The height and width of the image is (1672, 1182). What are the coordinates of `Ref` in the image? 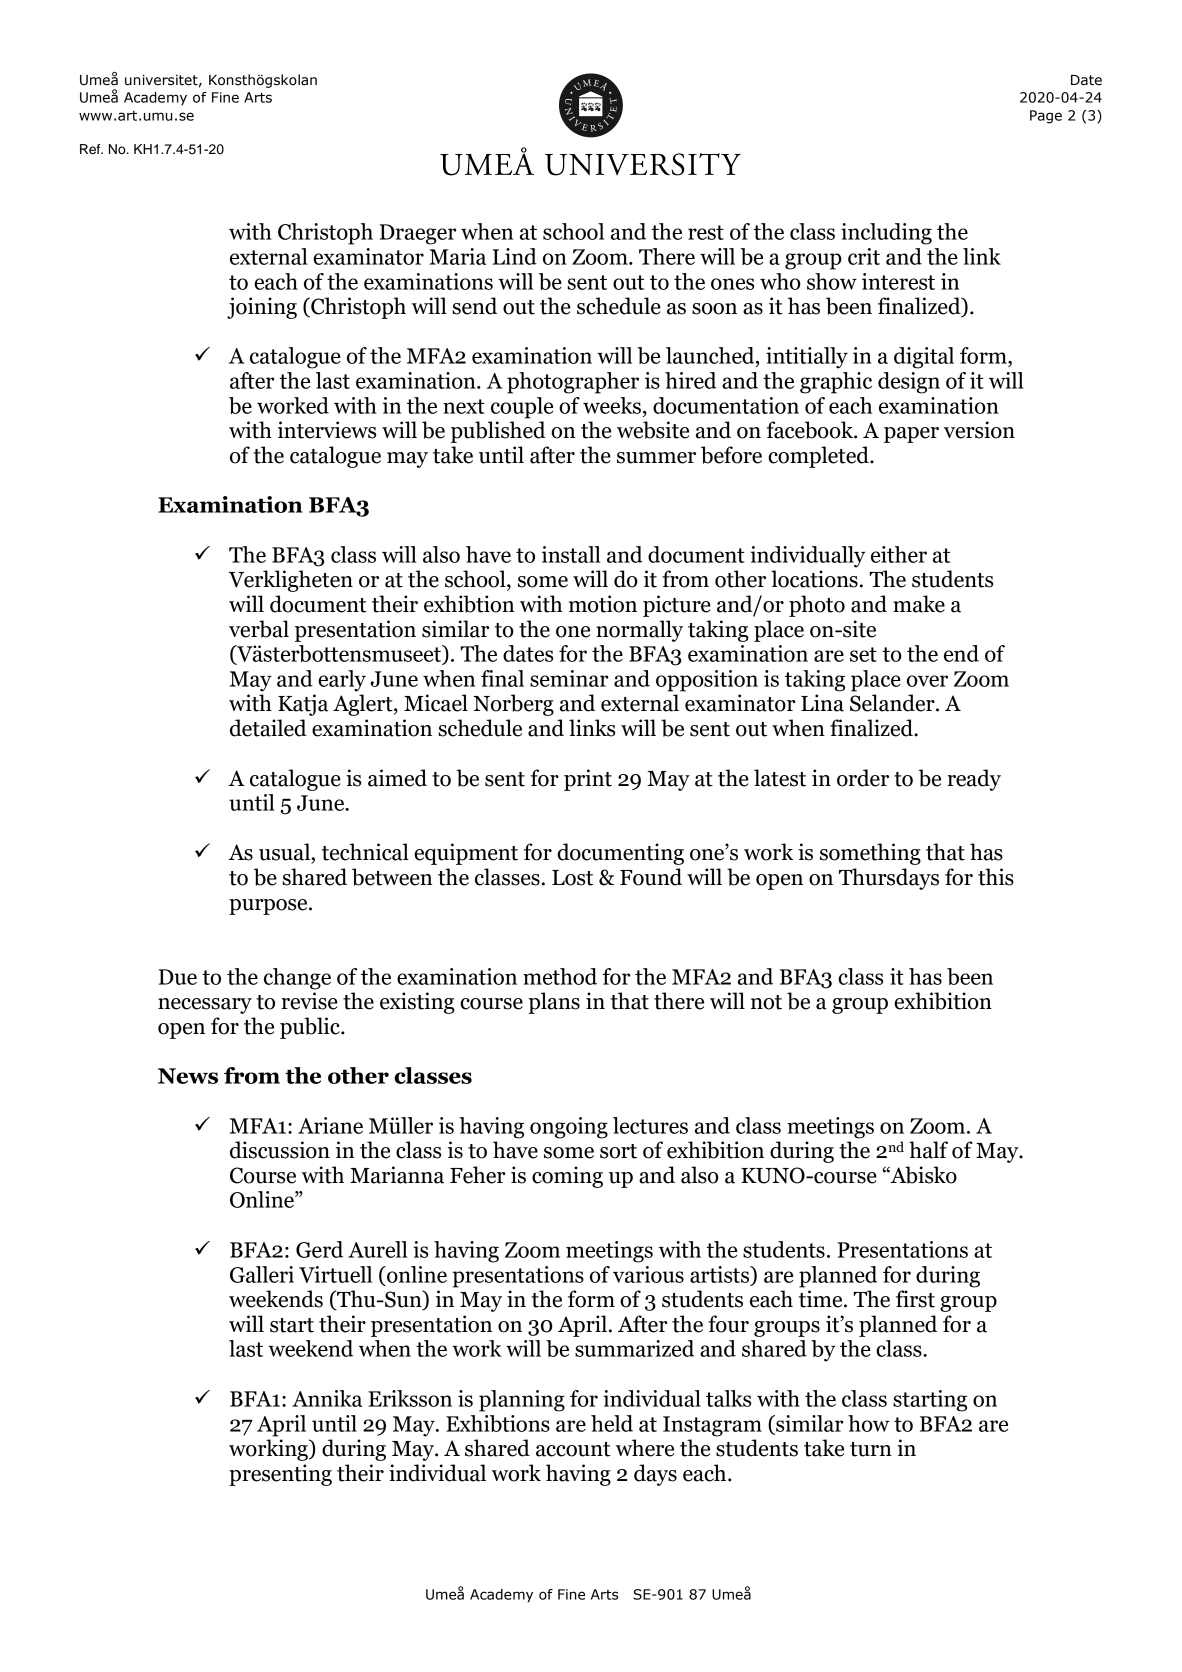 It's located at (91, 149).
